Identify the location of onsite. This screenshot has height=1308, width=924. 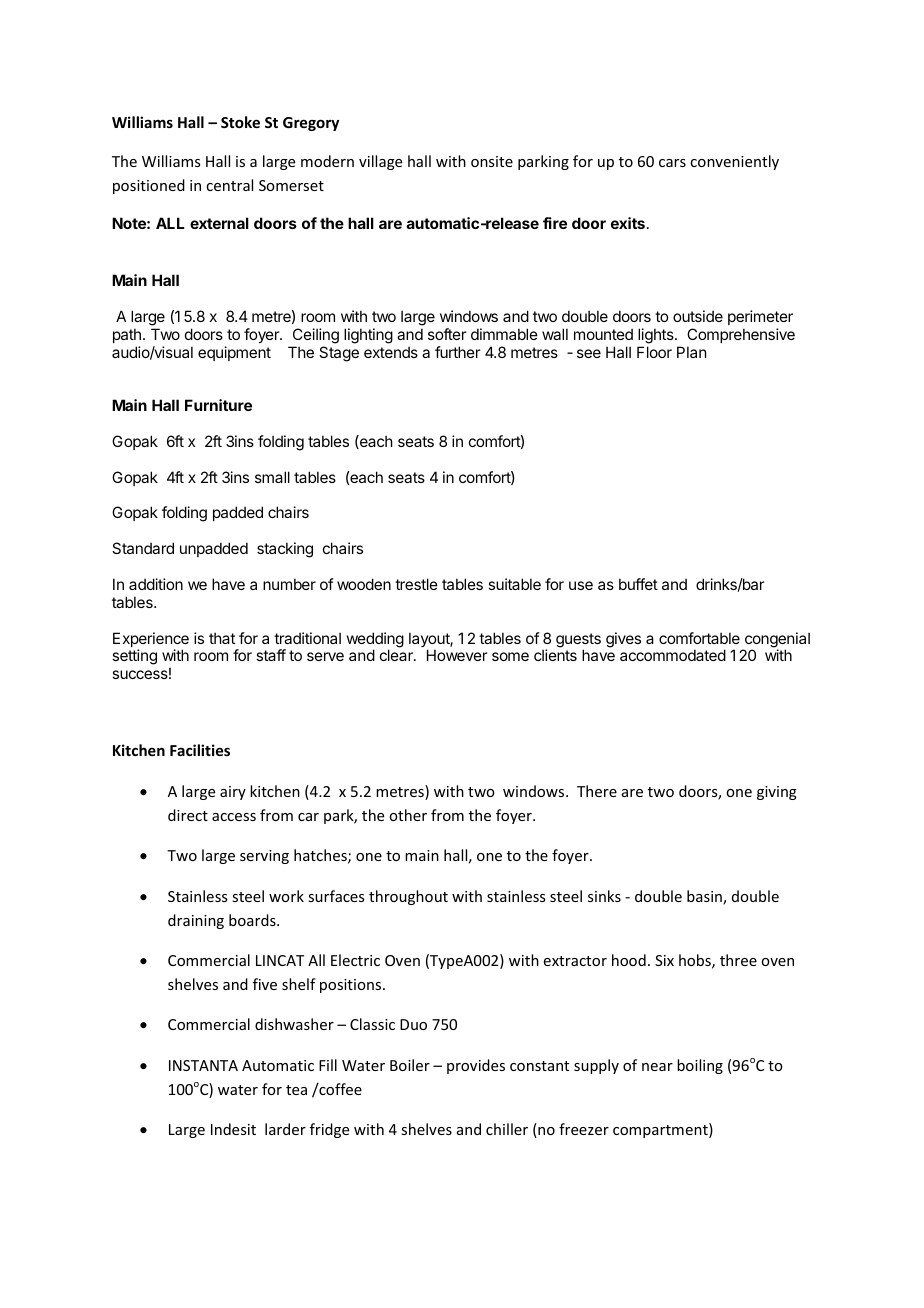
(492, 161).
